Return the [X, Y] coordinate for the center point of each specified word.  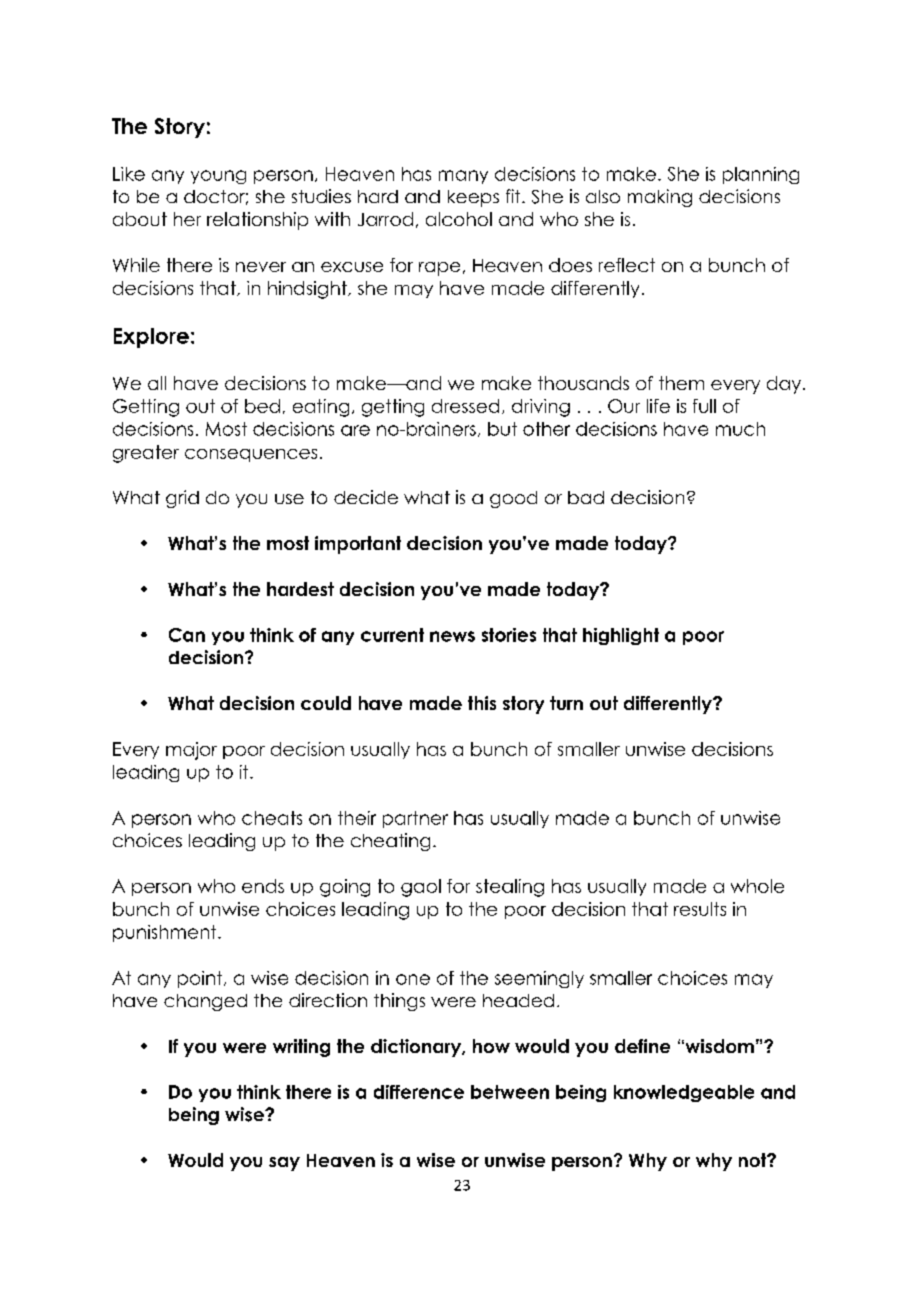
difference [419, 1092]
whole [757, 886]
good [513, 499]
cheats [272, 818]
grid [182, 499]
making [660, 198]
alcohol [459, 219]
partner [415, 819]
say [284, 1164]
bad [586, 497]
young [218, 177]
